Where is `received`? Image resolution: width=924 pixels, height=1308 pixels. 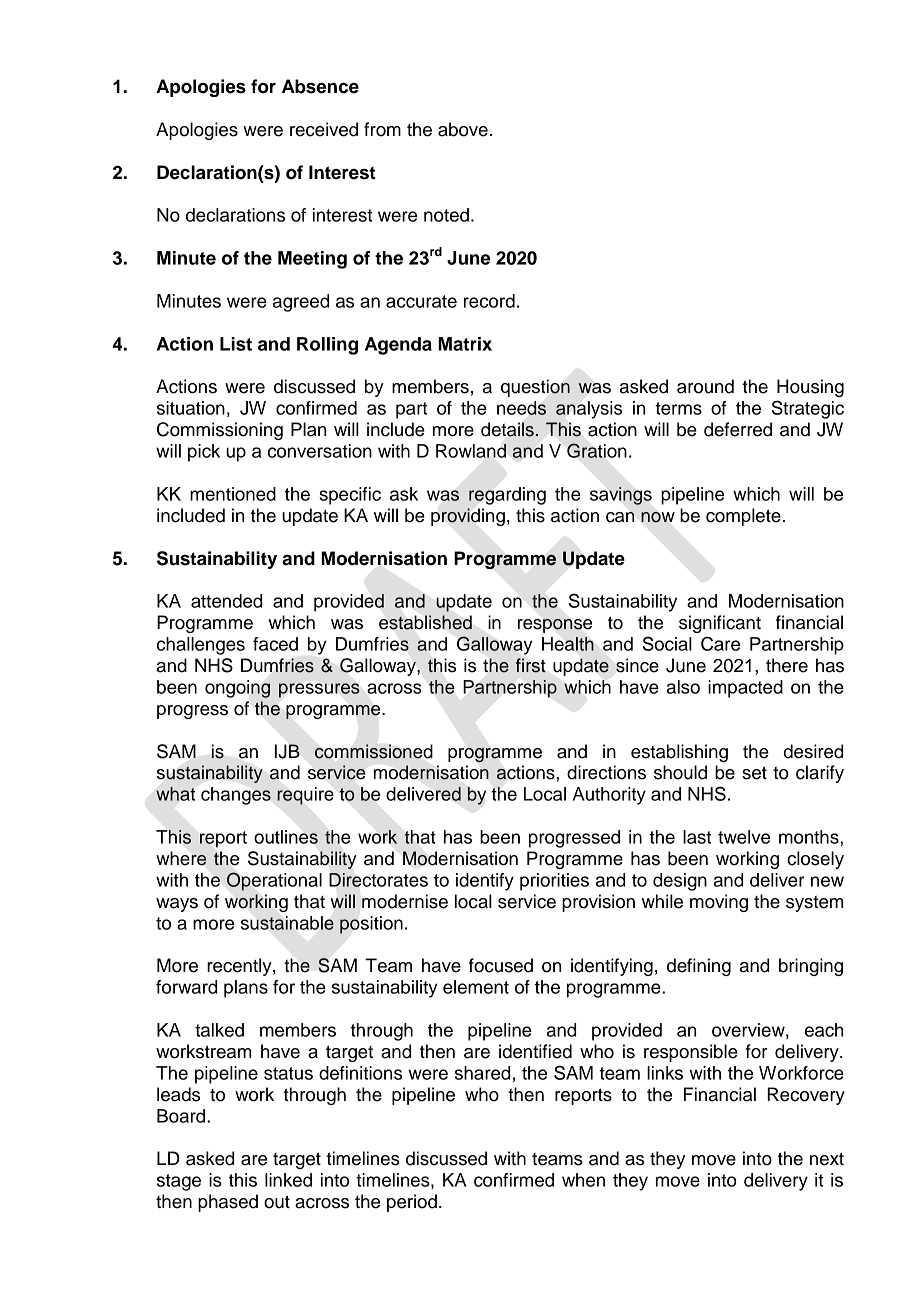
received is located at coordinates (324, 129).
